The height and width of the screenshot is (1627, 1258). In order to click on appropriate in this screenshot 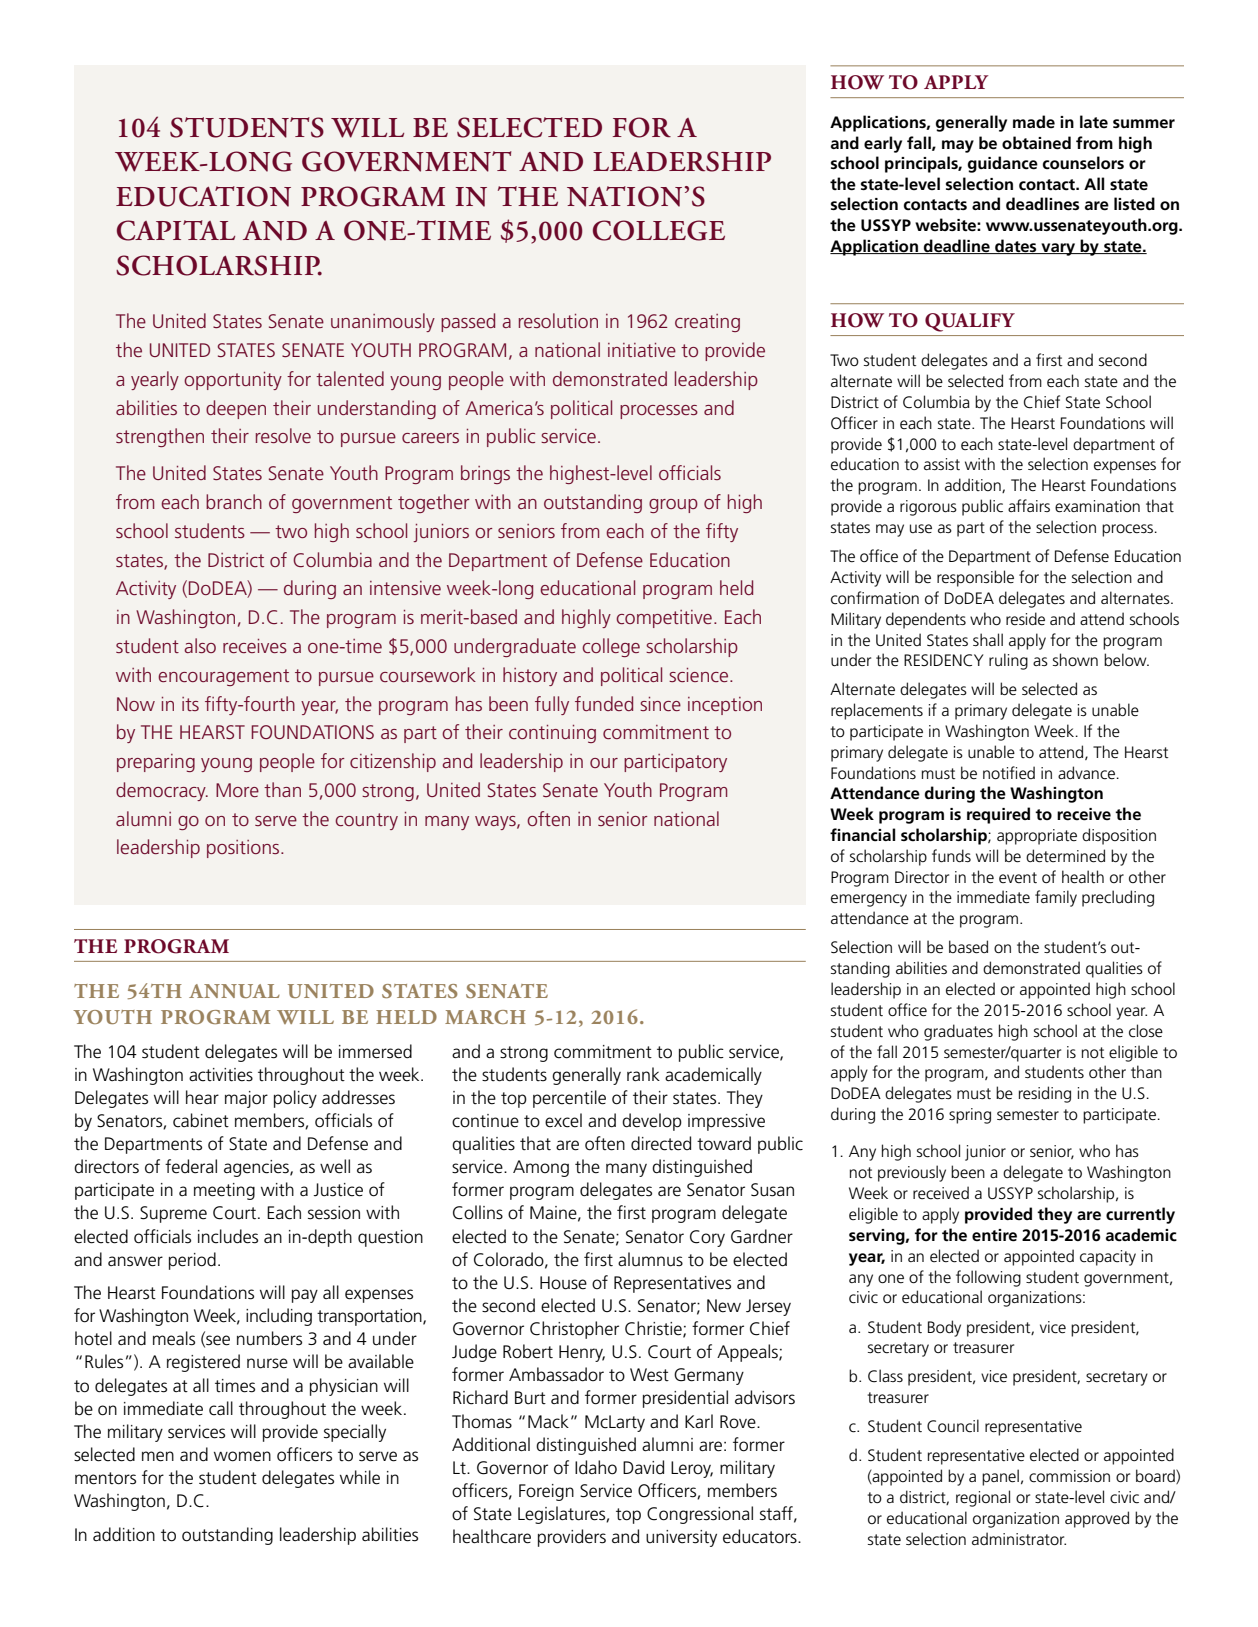, I will do `click(1037, 837)`.
